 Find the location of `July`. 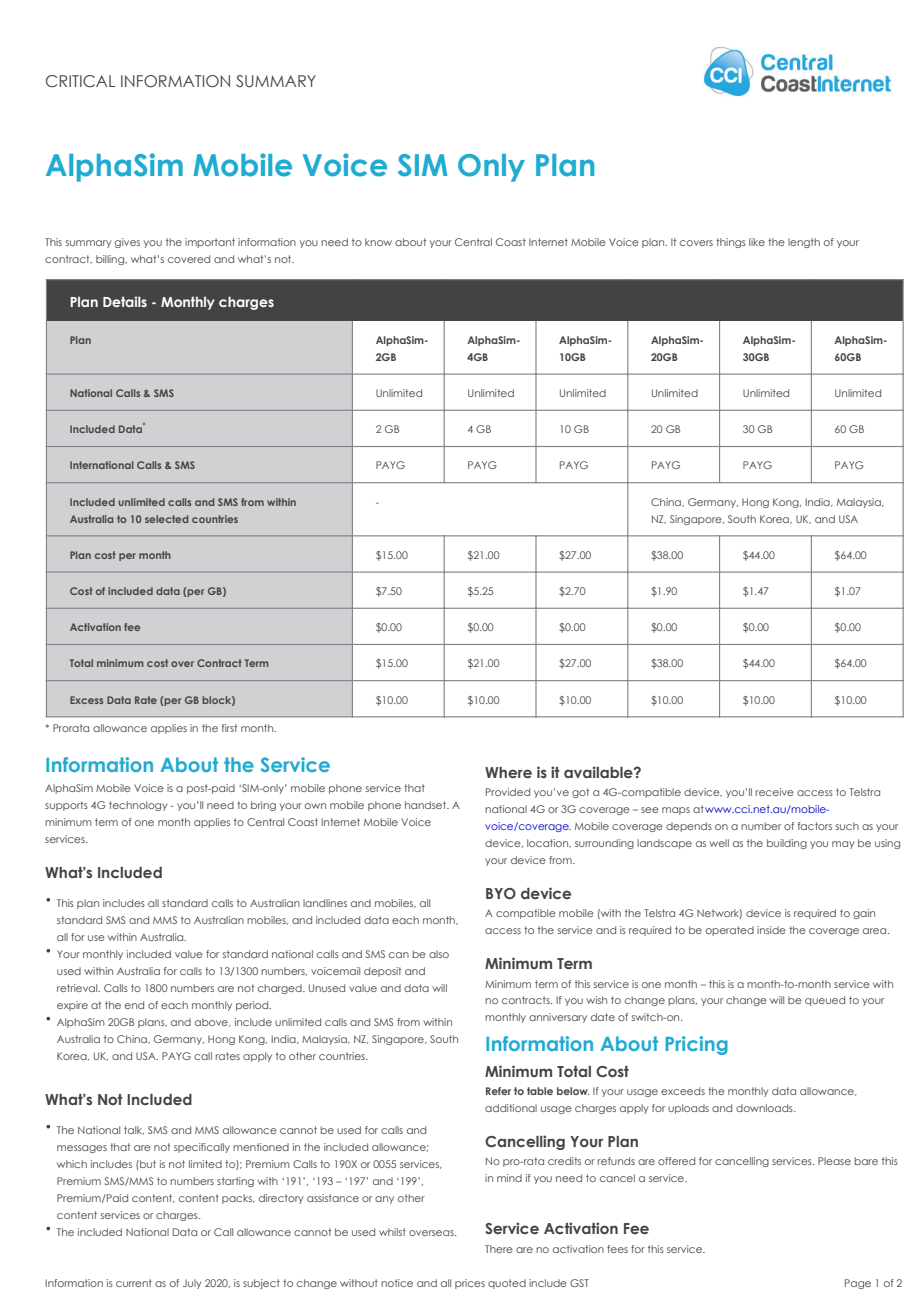

July is located at coordinates (192, 1284).
